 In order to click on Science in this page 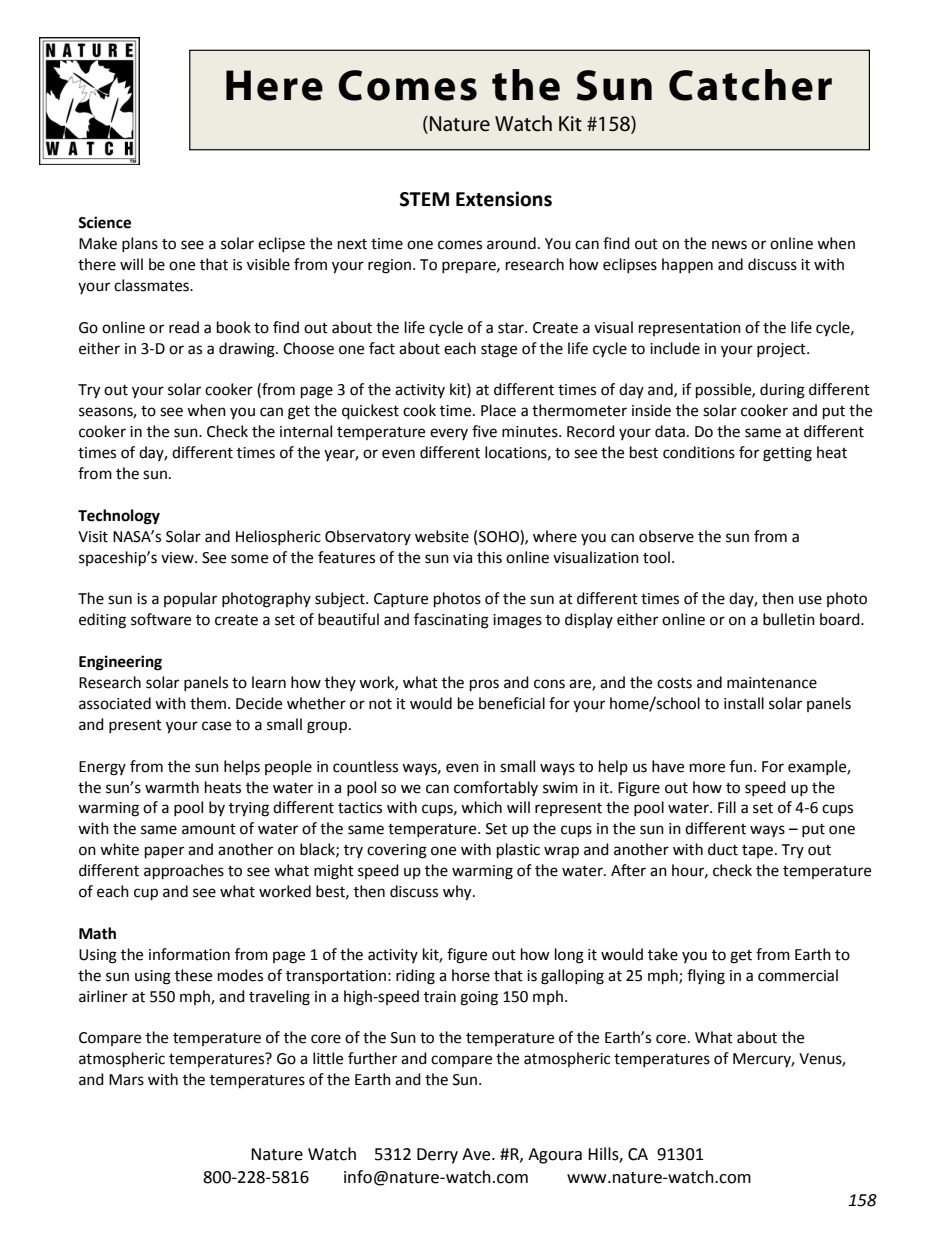, I will do `click(104, 222)`.
